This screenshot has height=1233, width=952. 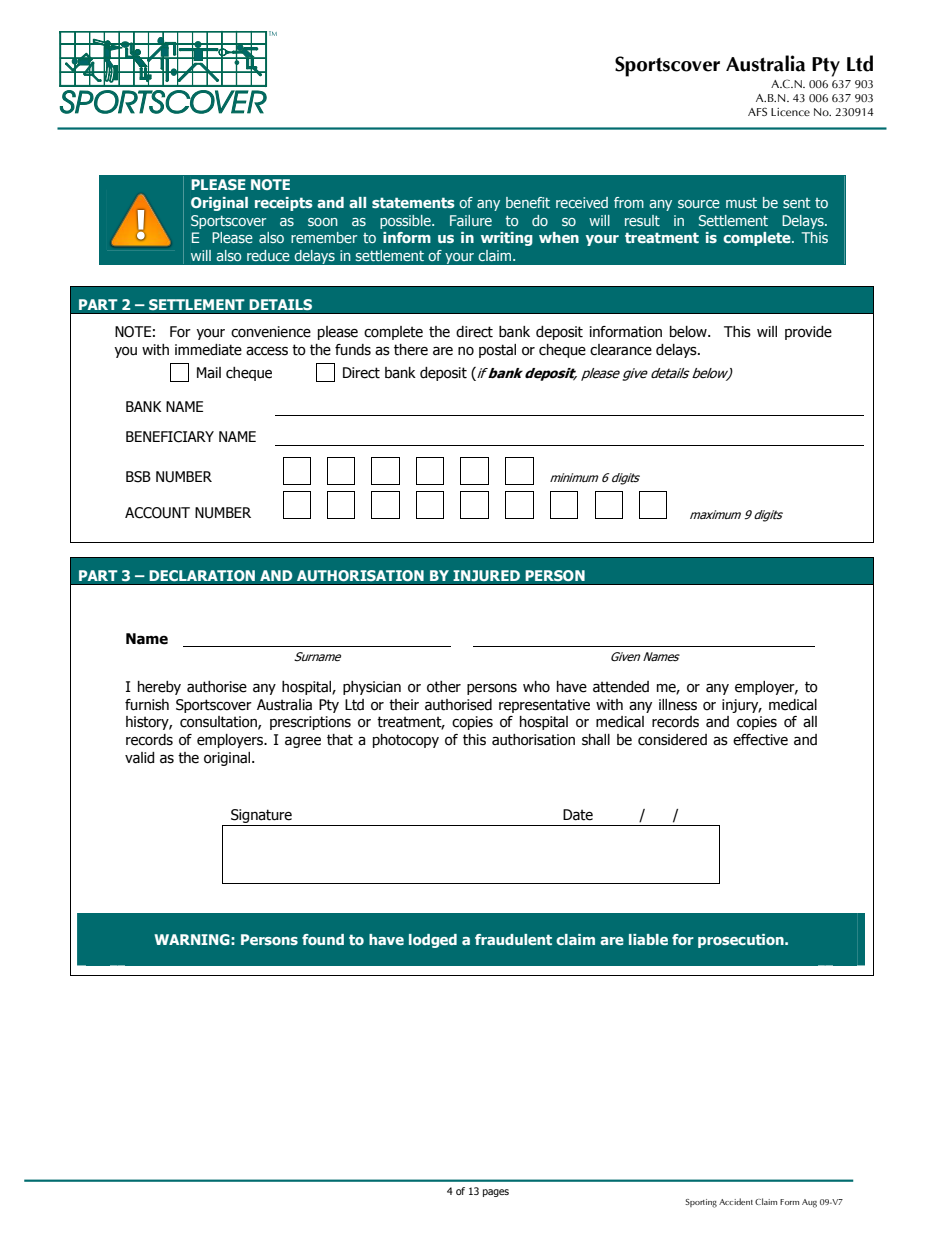 I want to click on Date, so click(x=578, y=815).
